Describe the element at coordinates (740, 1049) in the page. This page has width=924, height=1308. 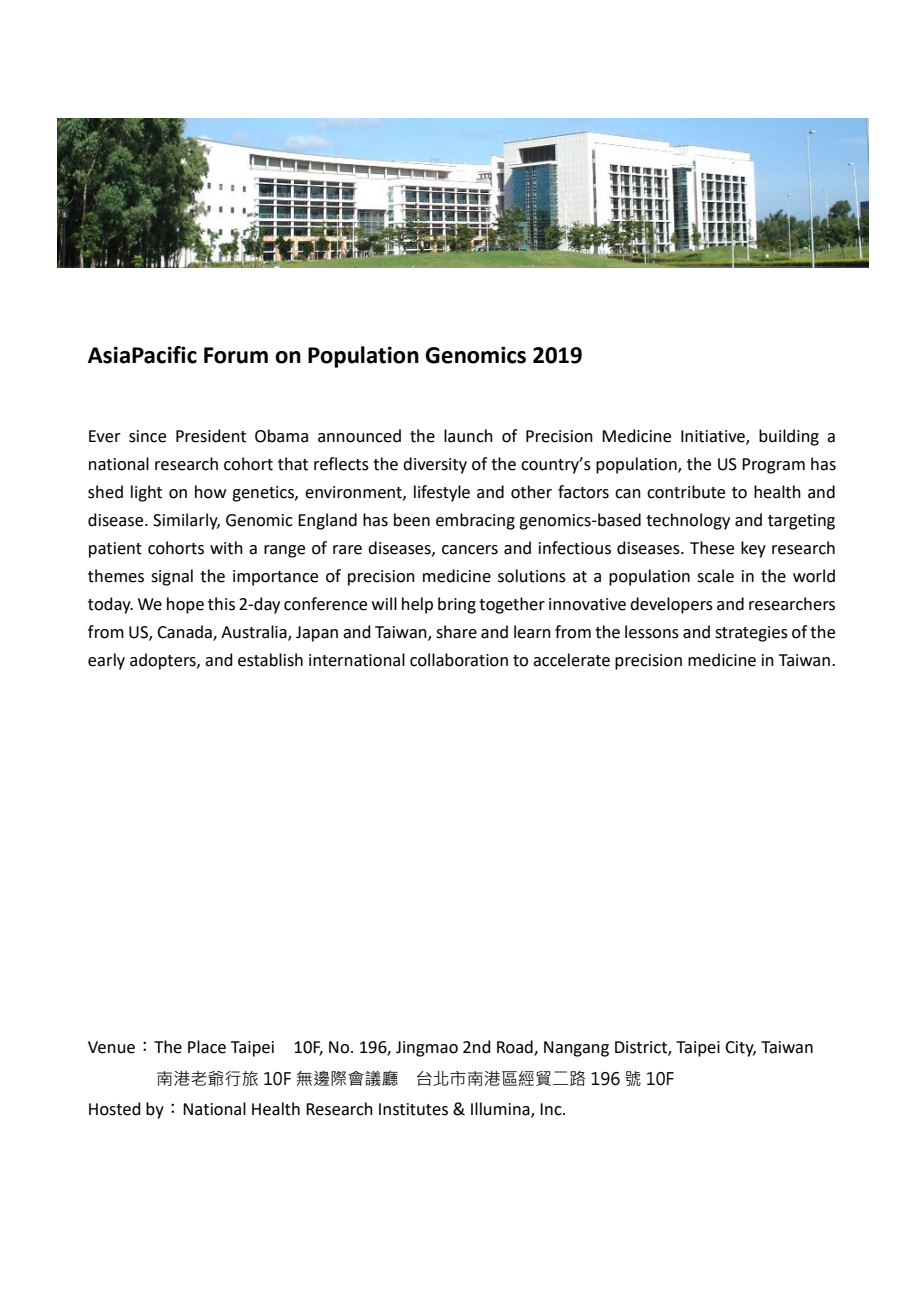
I see `City` at that location.
